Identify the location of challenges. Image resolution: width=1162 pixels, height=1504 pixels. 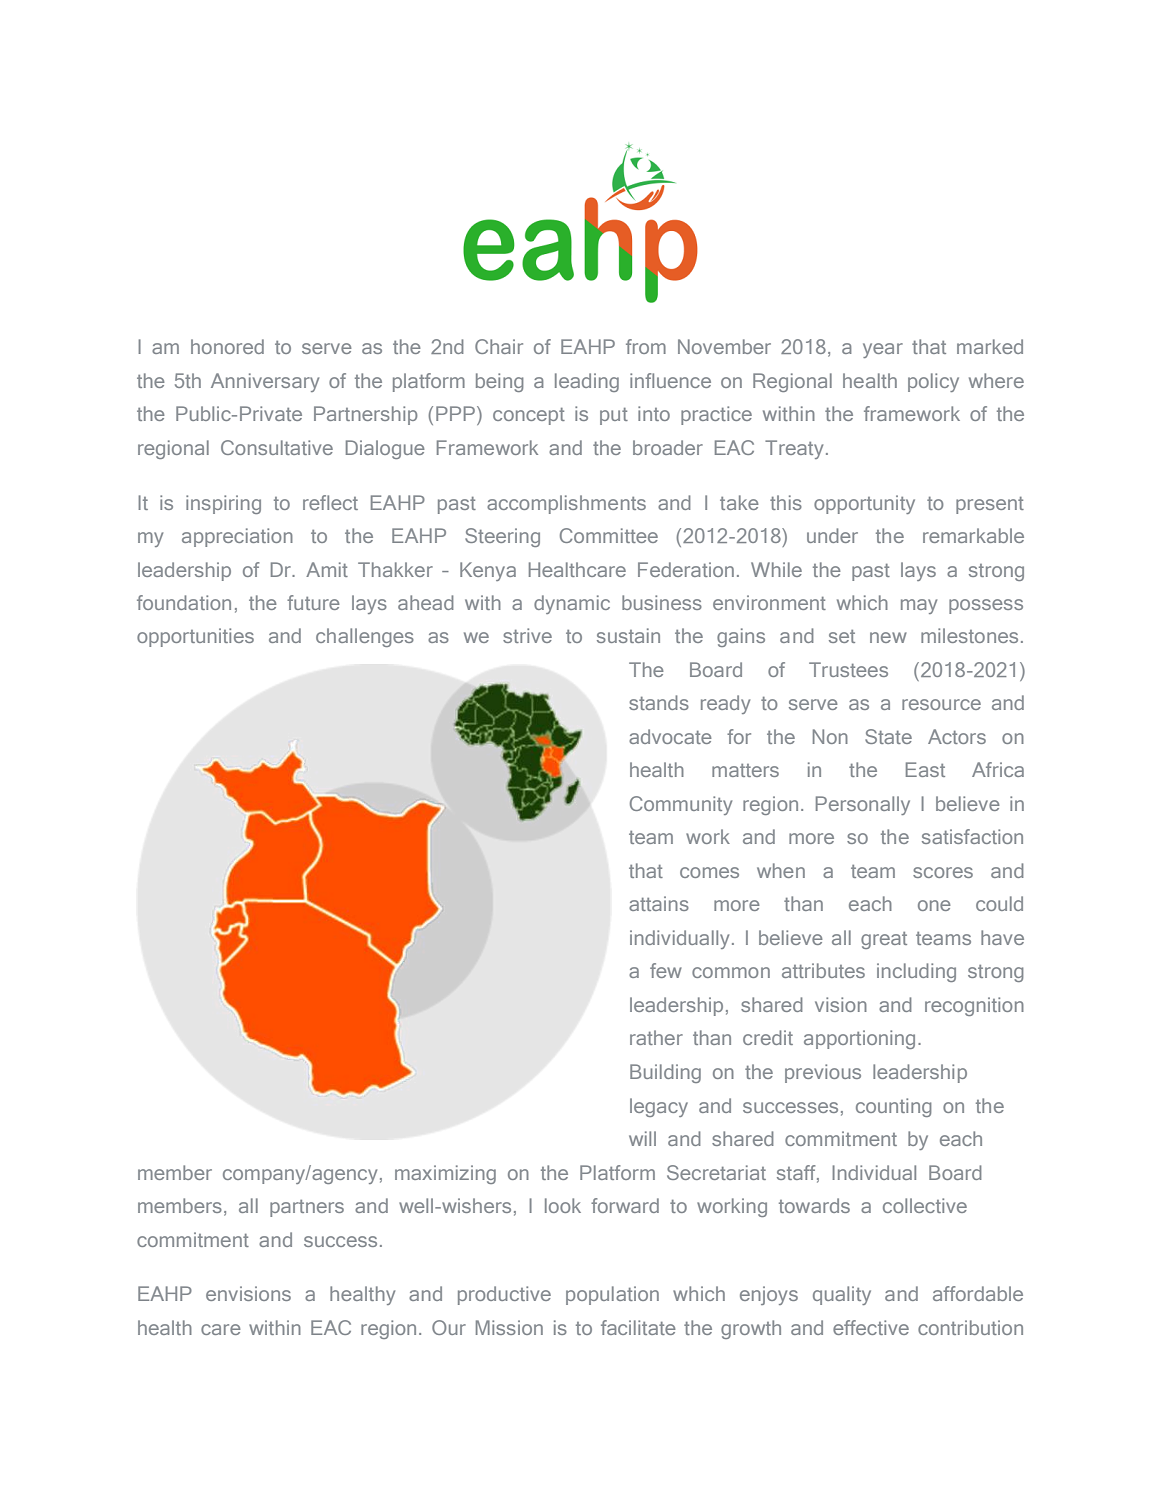
(365, 637).
